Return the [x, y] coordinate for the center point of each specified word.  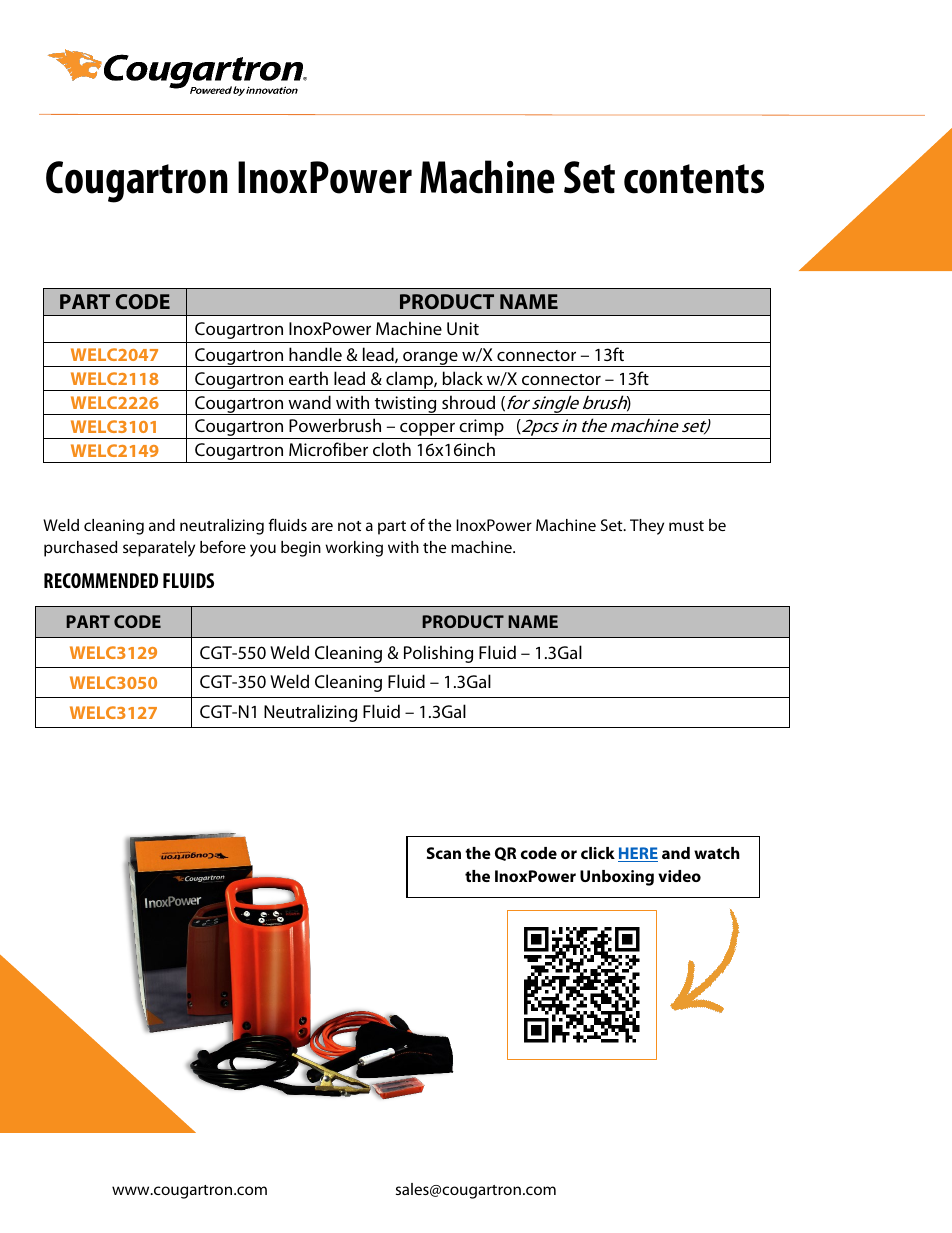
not [349, 526]
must [686, 526]
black [463, 378]
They [647, 527]
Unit [463, 328]
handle [315, 354]
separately [159, 549]
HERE [638, 854]
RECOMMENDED [101, 580]
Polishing [438, 654]
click [598, 853]
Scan [444, 853]
